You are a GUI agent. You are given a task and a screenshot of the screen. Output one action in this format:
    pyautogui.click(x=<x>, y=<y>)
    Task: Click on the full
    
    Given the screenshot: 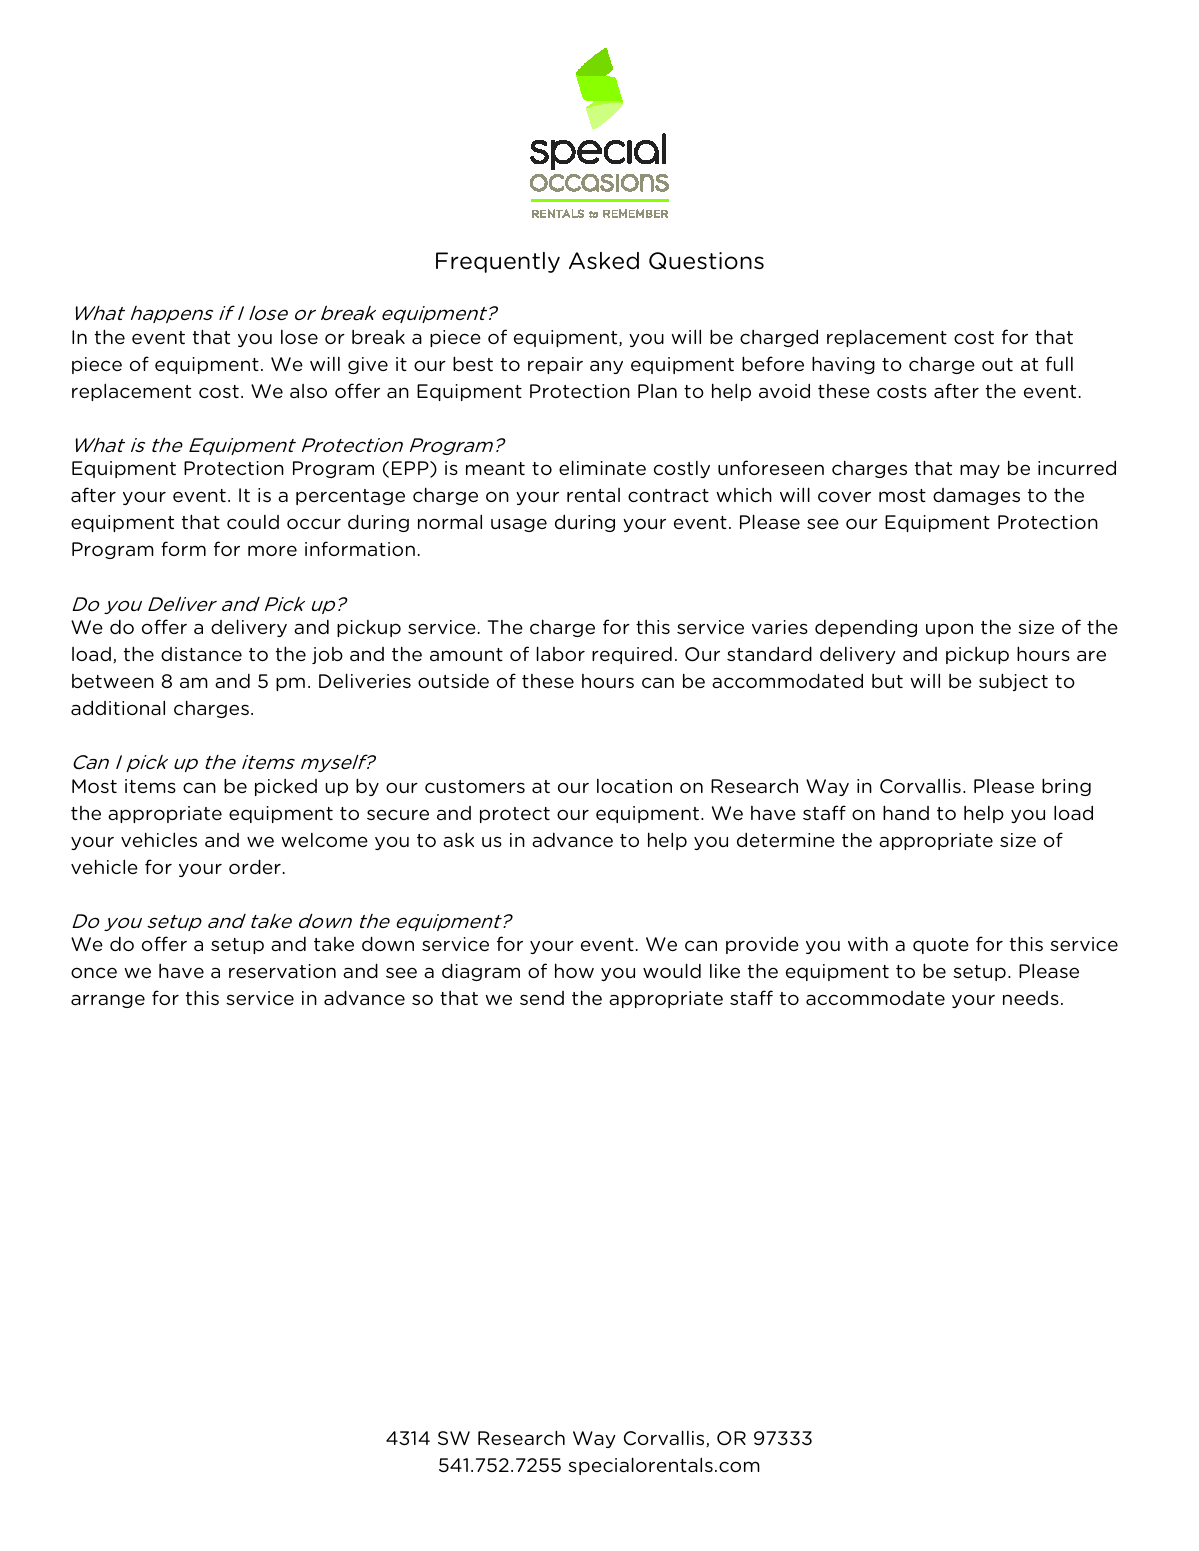 What is the action you would take?
    pyautogui.click(x=1059, y=363)
